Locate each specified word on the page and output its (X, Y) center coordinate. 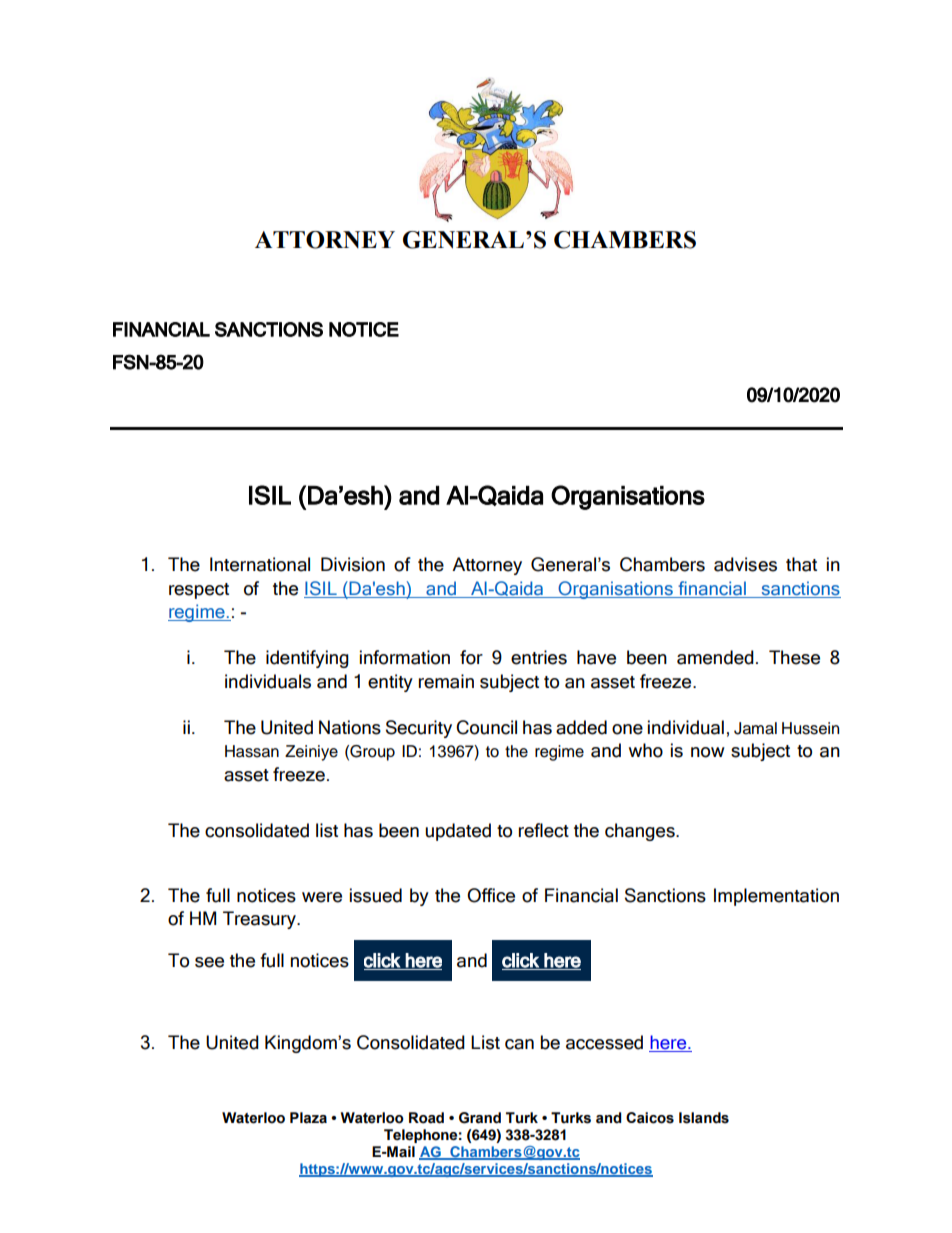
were (322, 897)
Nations (350, 727)
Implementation (776, 897)
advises (745, 564)
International (260, 564)
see (209, 962)
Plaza (308, 1118)
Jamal (755, 728)
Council (486, 727)
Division (353, 564)
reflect (544, 830)
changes (641, 832)
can (519, 1044)
